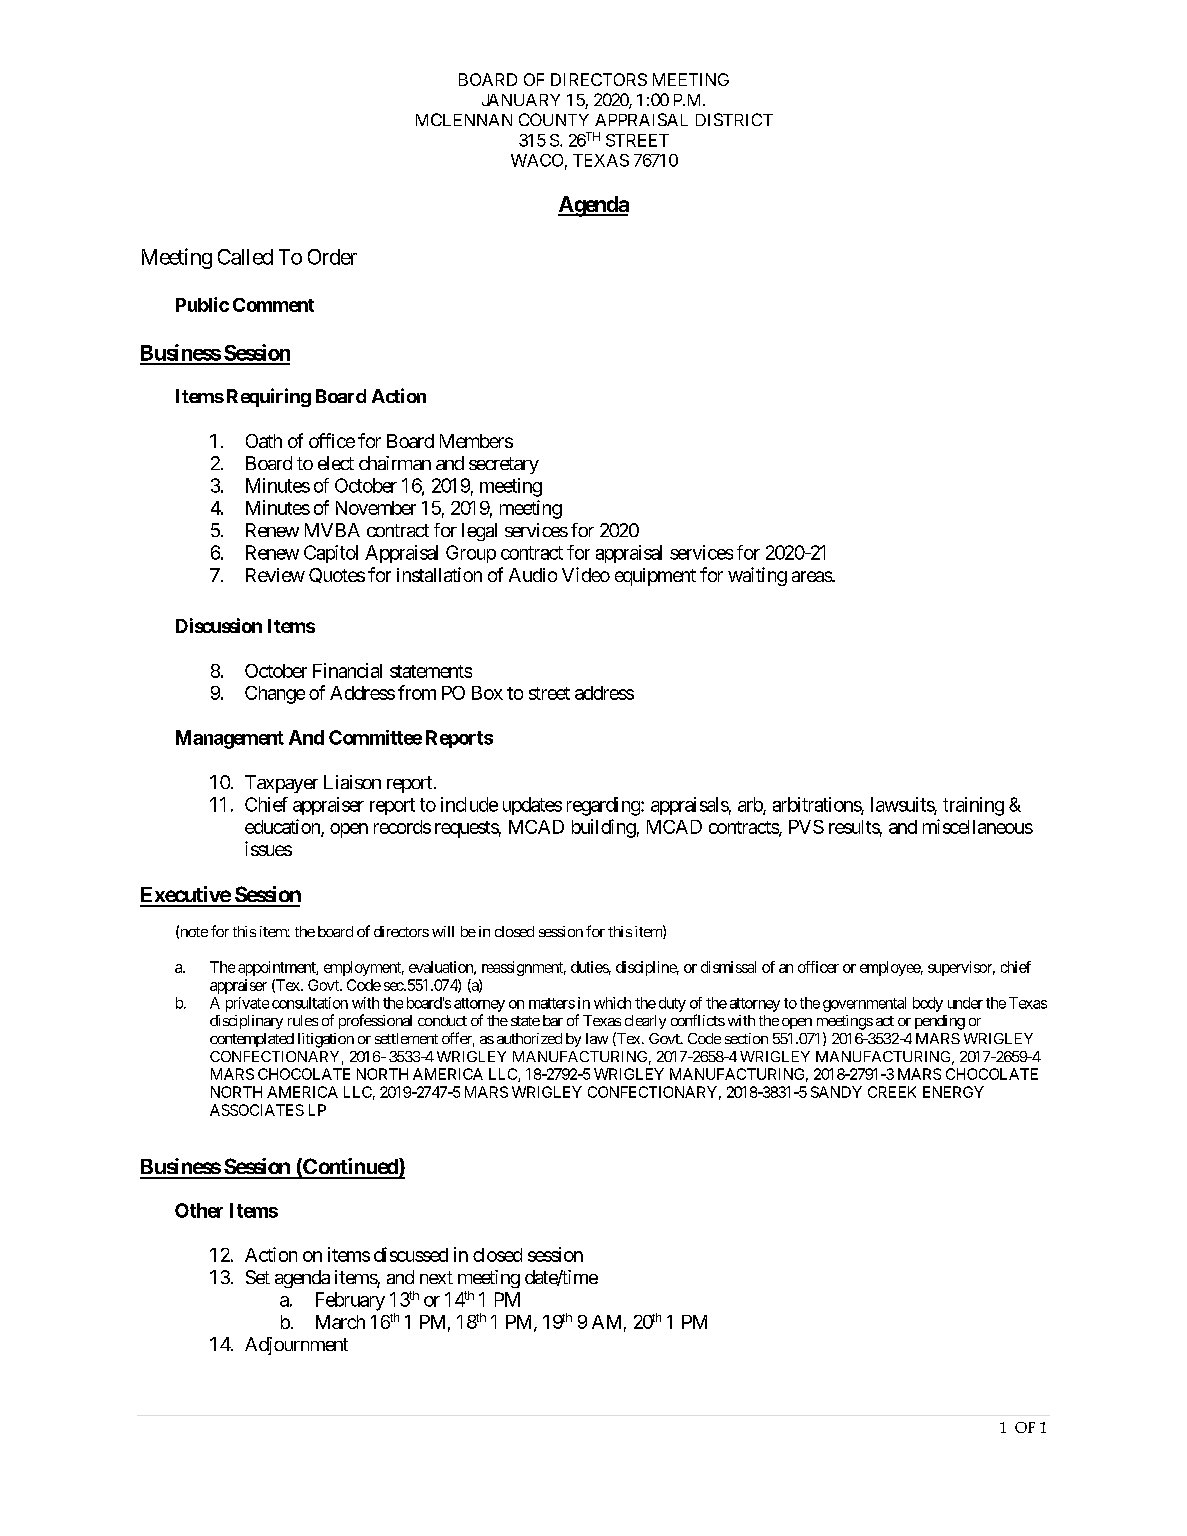 The width and height of the image is (1187, 1536). I want to click on Order, so click(332, 257).
